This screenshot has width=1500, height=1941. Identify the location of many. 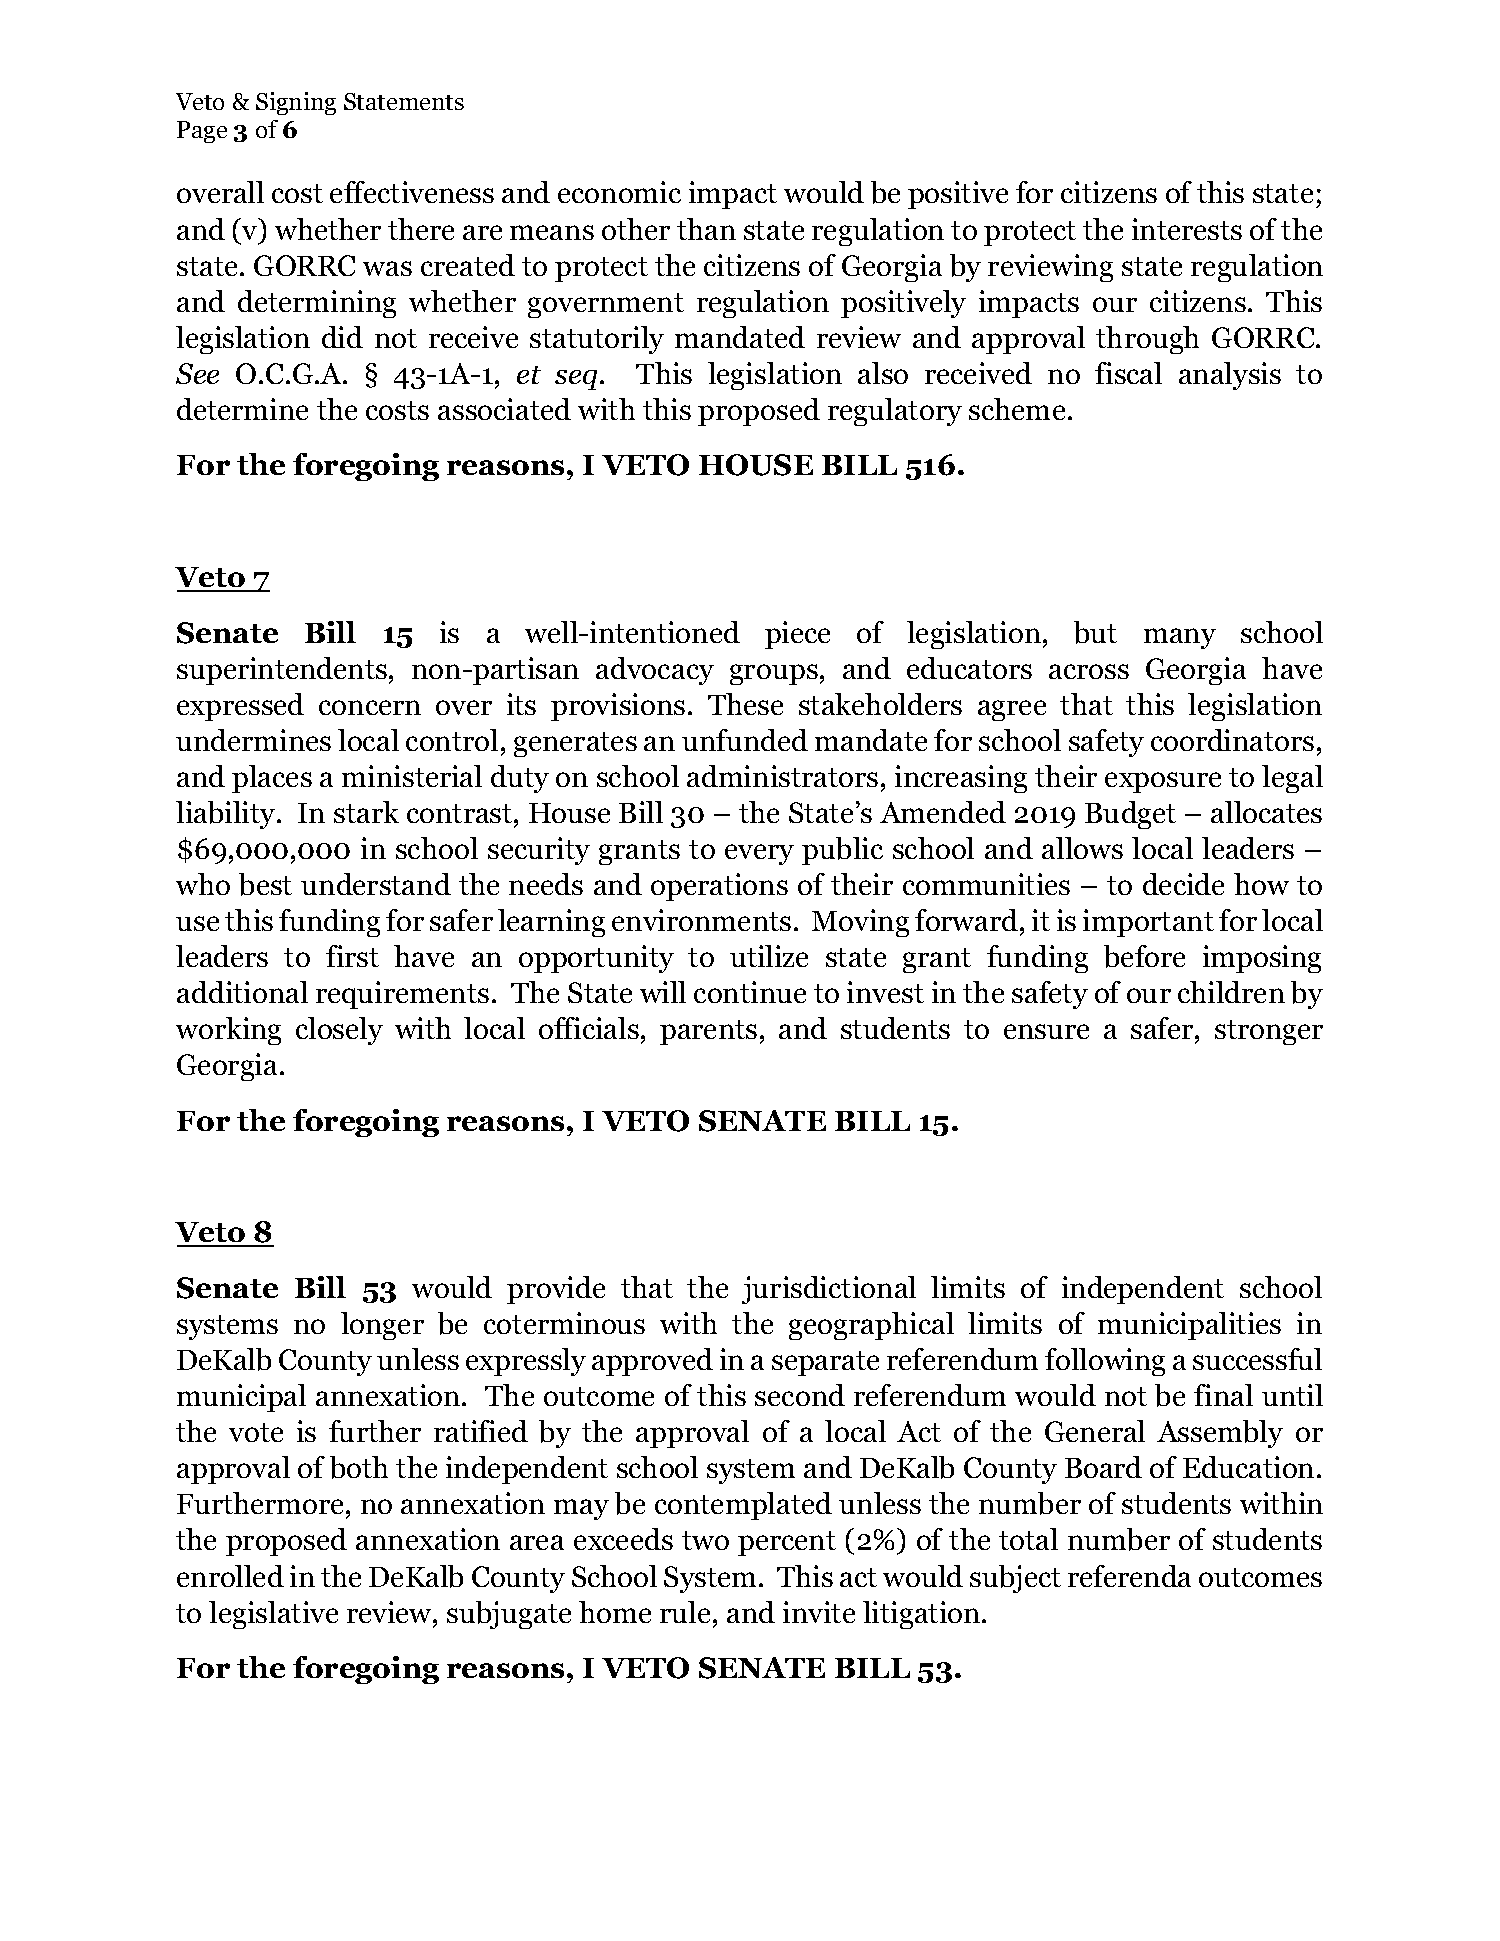
(1180, 638).
